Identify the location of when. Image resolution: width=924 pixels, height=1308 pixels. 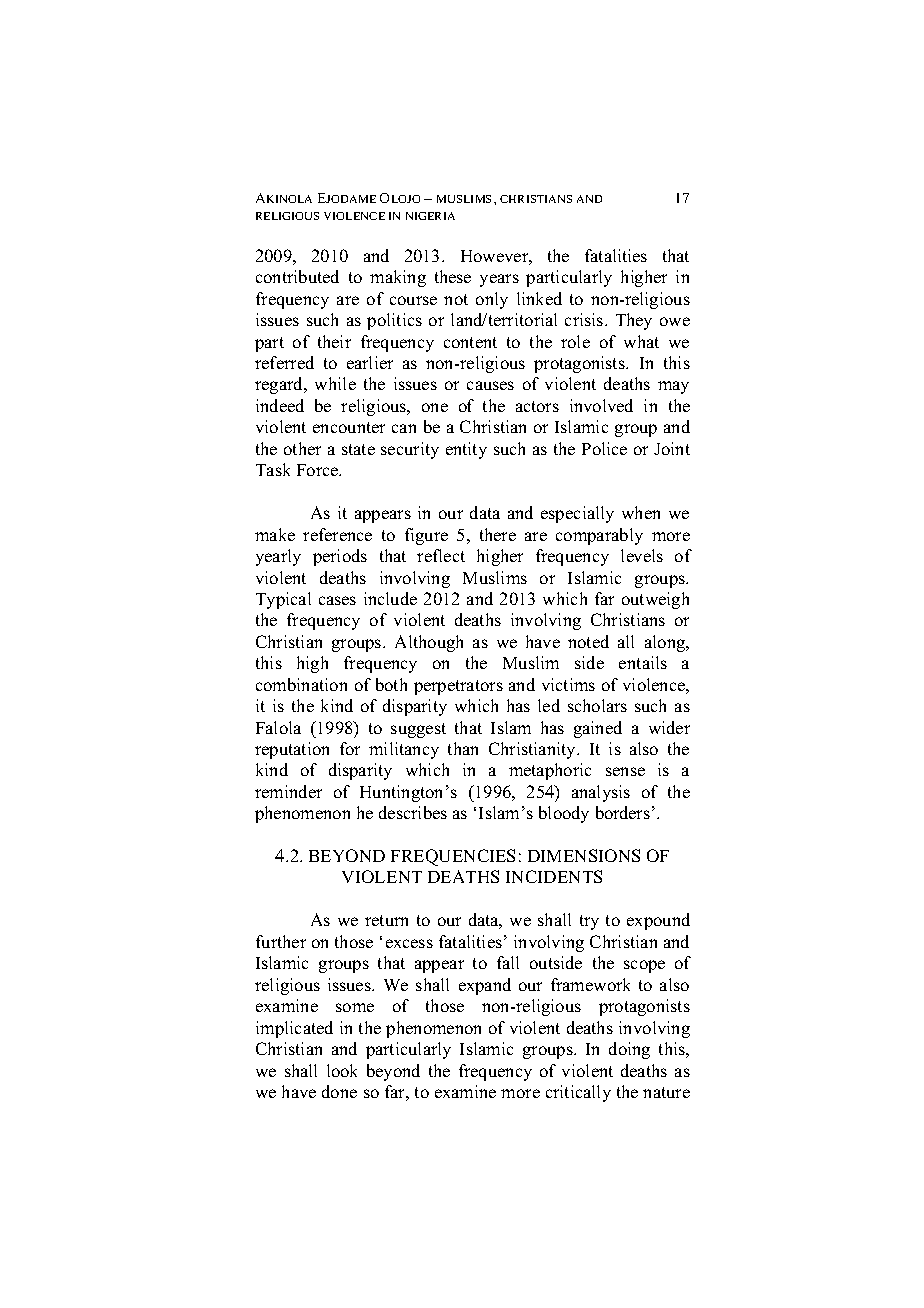
(641, 512).
